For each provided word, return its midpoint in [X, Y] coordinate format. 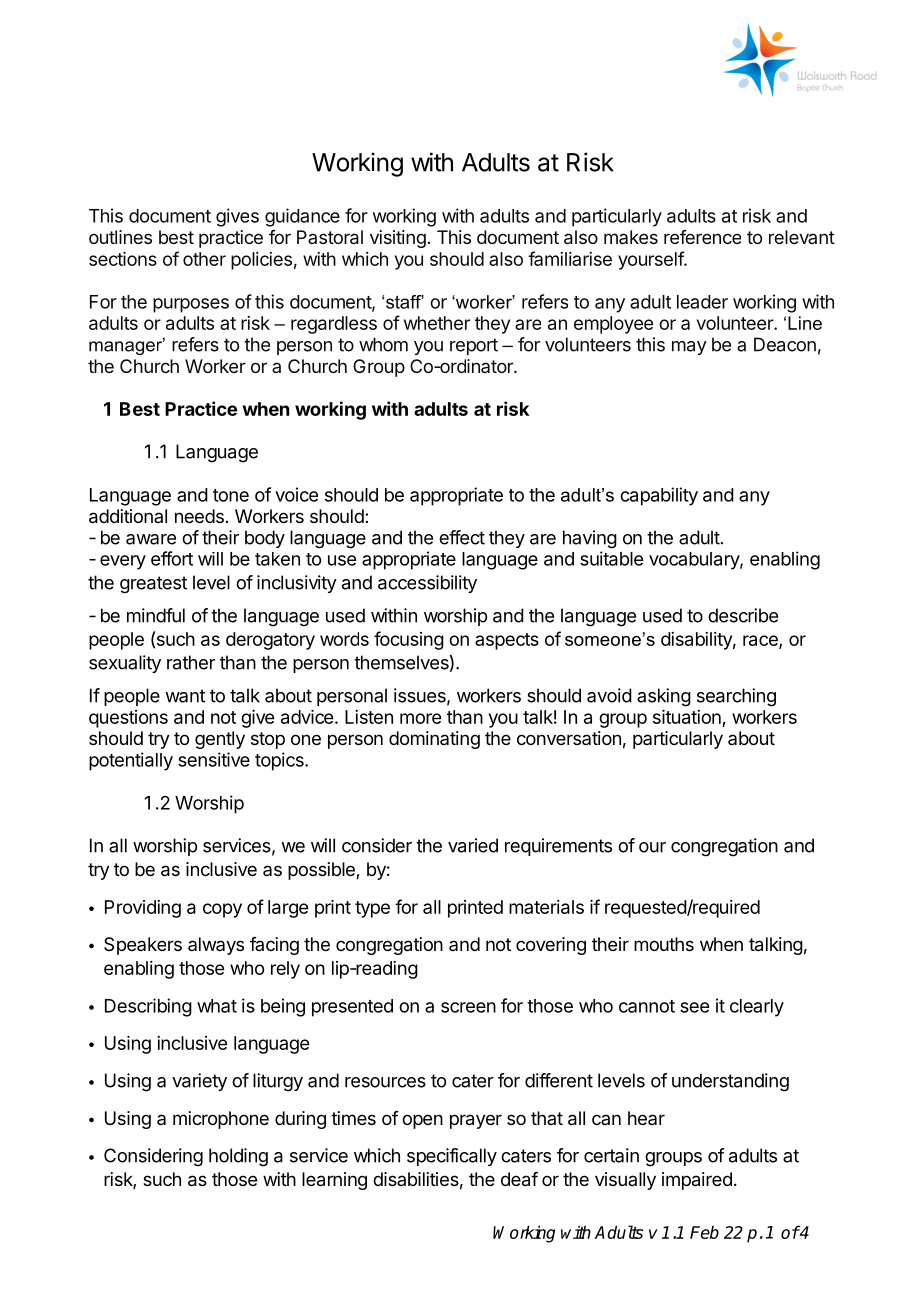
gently [220, 740]
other [204, 259]
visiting [398, 239]
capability [659, 496]
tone [231, 495]
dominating [434, 740]
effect [462, 537]
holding [238, 1157]
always [216, 946]
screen [468, 1007]
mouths [664, 944]
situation [687, 716]
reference [702, 237]
